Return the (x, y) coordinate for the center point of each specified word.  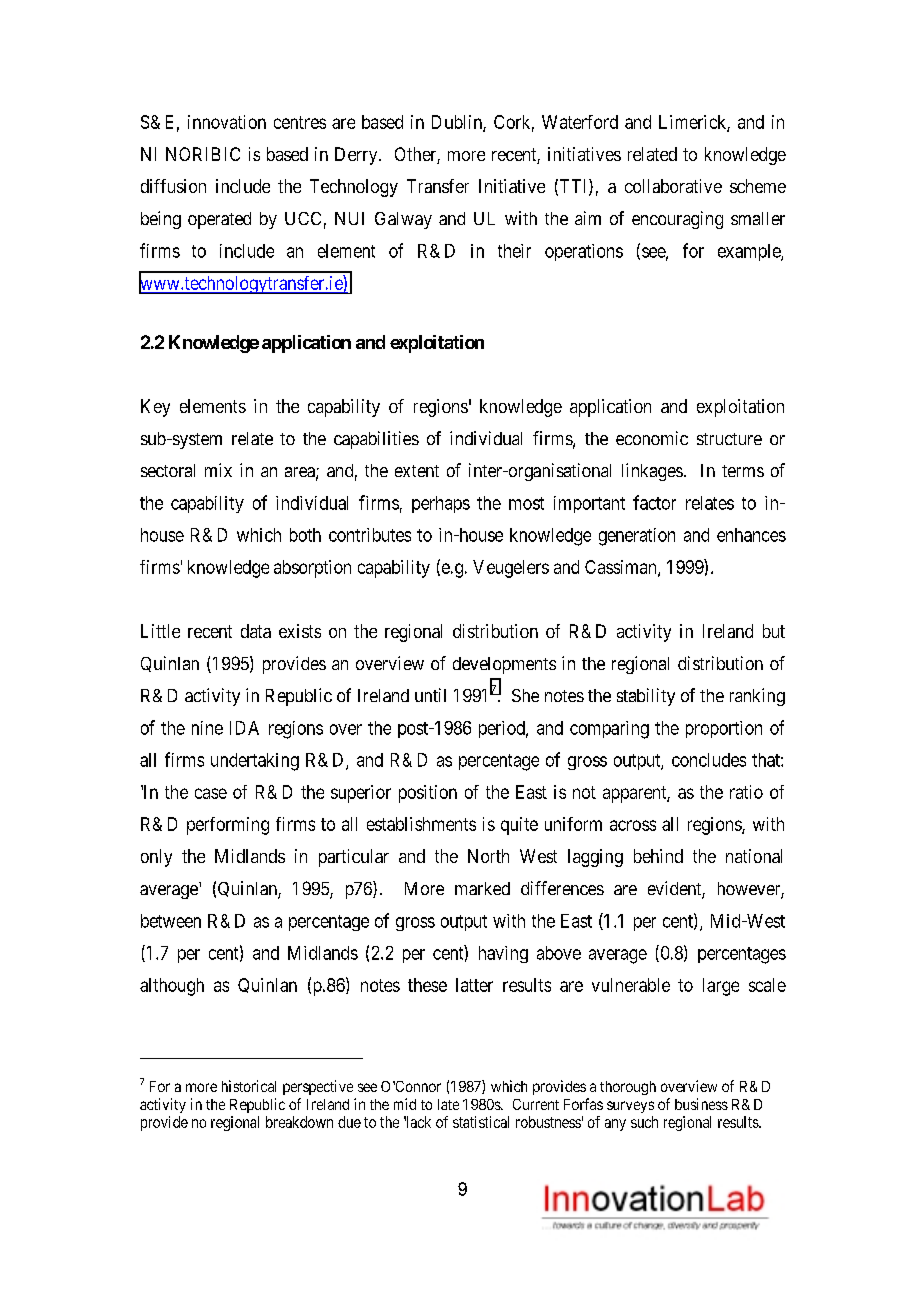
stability (646, 697)
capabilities (376, 440)
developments (504, 665)
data (256, 631)
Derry (357, 156)
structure (729, 439)
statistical (481, 1122)
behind (658, 856)
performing (228, 826)
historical (249, 1086)
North (488, 856)
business (701, 1104)
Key (155, 408)
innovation (227, 122)
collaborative (673, 186)
